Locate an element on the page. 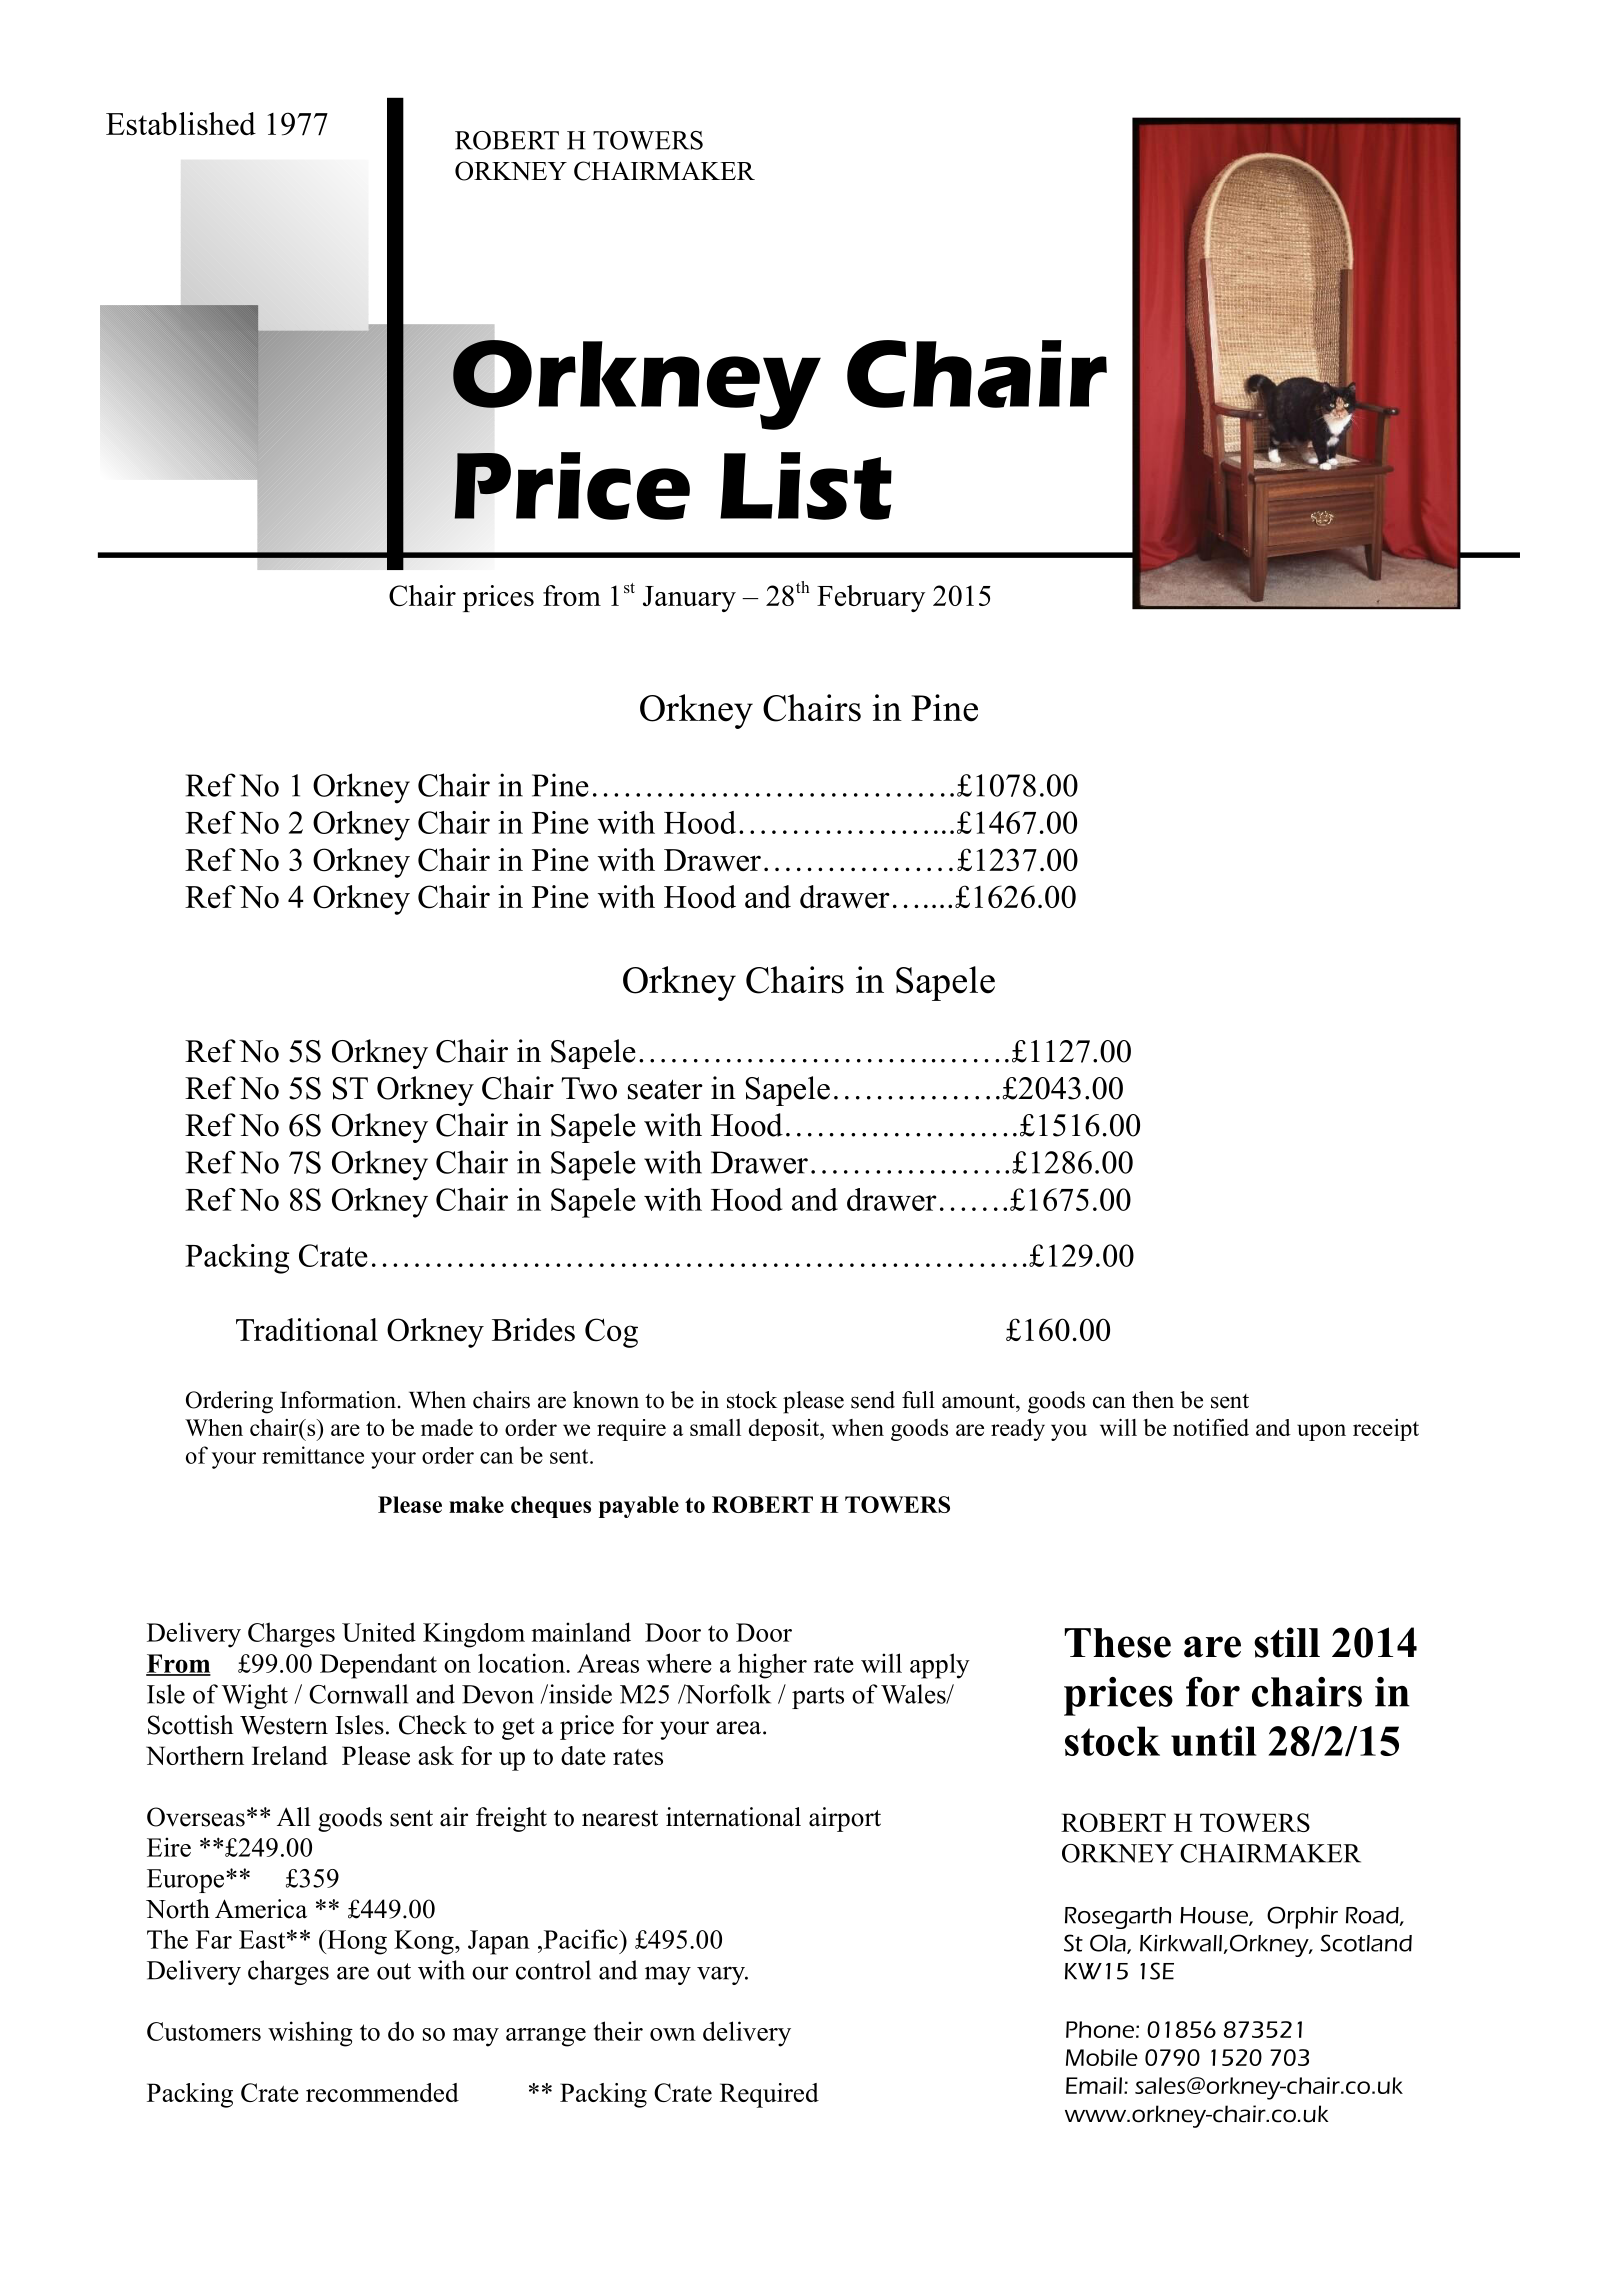 Image resolution: width=1617 pixels, height=2288 pixels. Established is located at coordinates (181, 123).
